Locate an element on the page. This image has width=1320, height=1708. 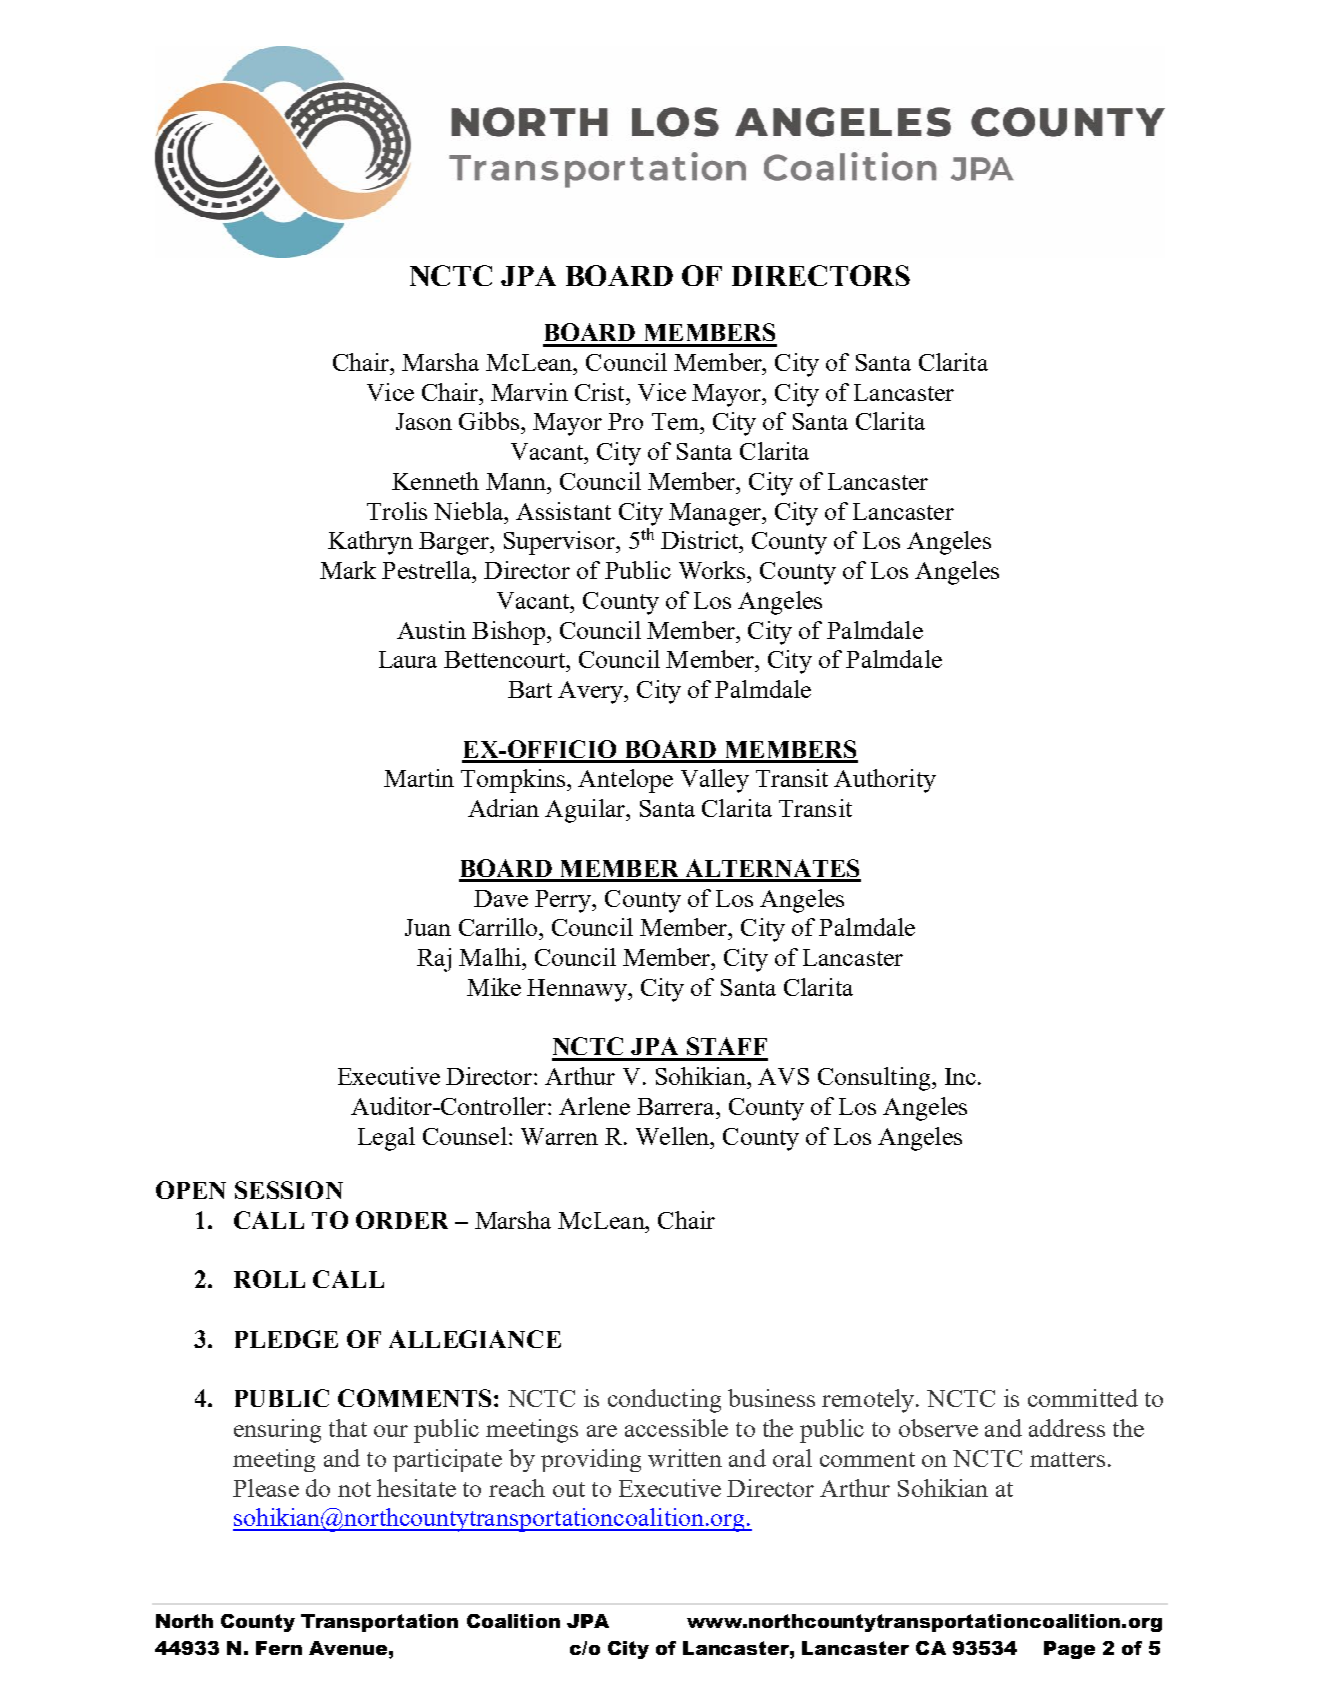
Arlene is located at coordinates (594, 1106).
